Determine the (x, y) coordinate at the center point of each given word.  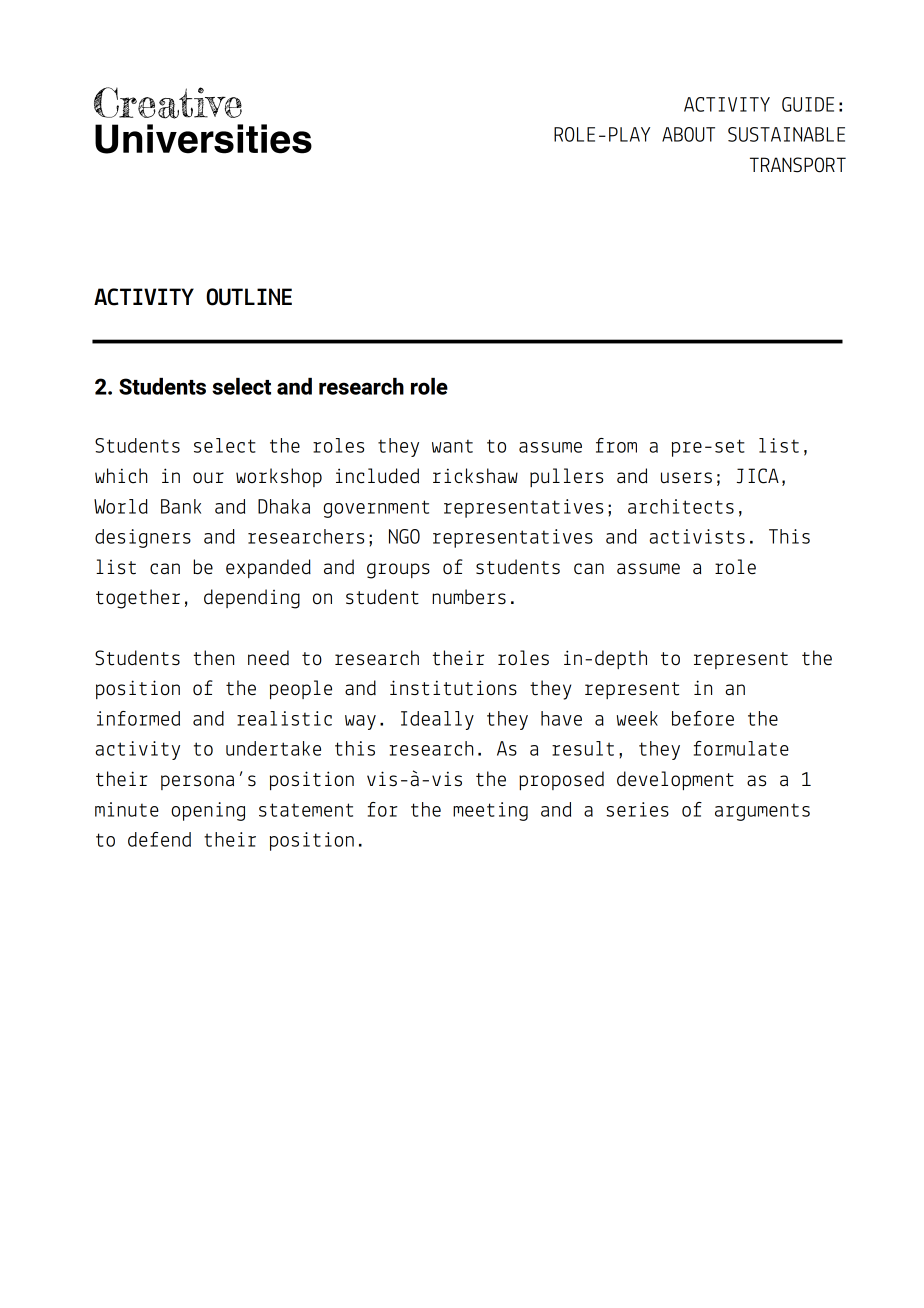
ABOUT (688, 134)
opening (208, 811)
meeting (490, 811)
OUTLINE (249, 297)
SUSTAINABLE (786, 134)
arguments (762, 812)
